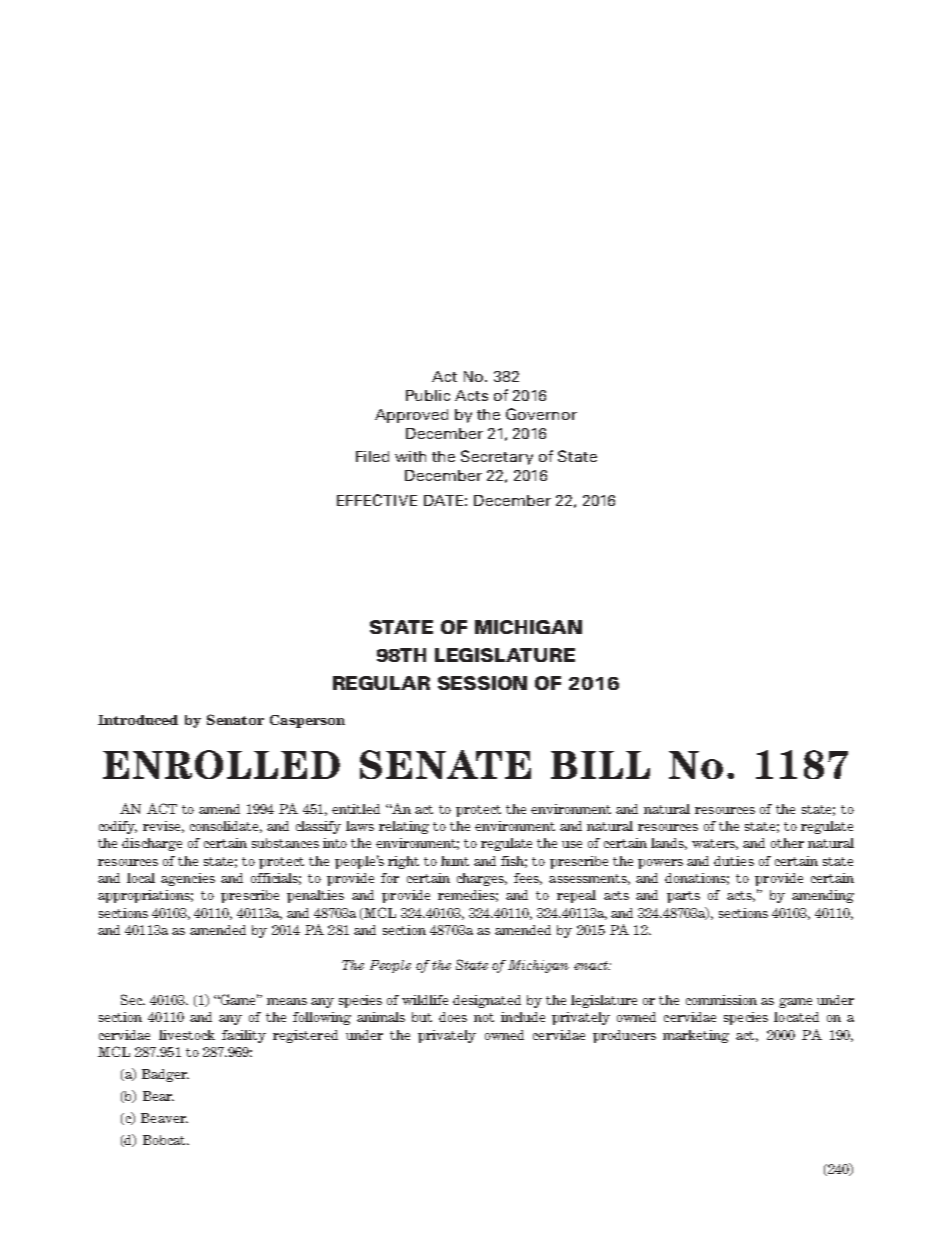 Image resolution: width=952 pixels, height=1237 pixels. What do you see at coordinates (411, 416) in the screenshot?
I see `Approved` at bounding box center [411, 416].
